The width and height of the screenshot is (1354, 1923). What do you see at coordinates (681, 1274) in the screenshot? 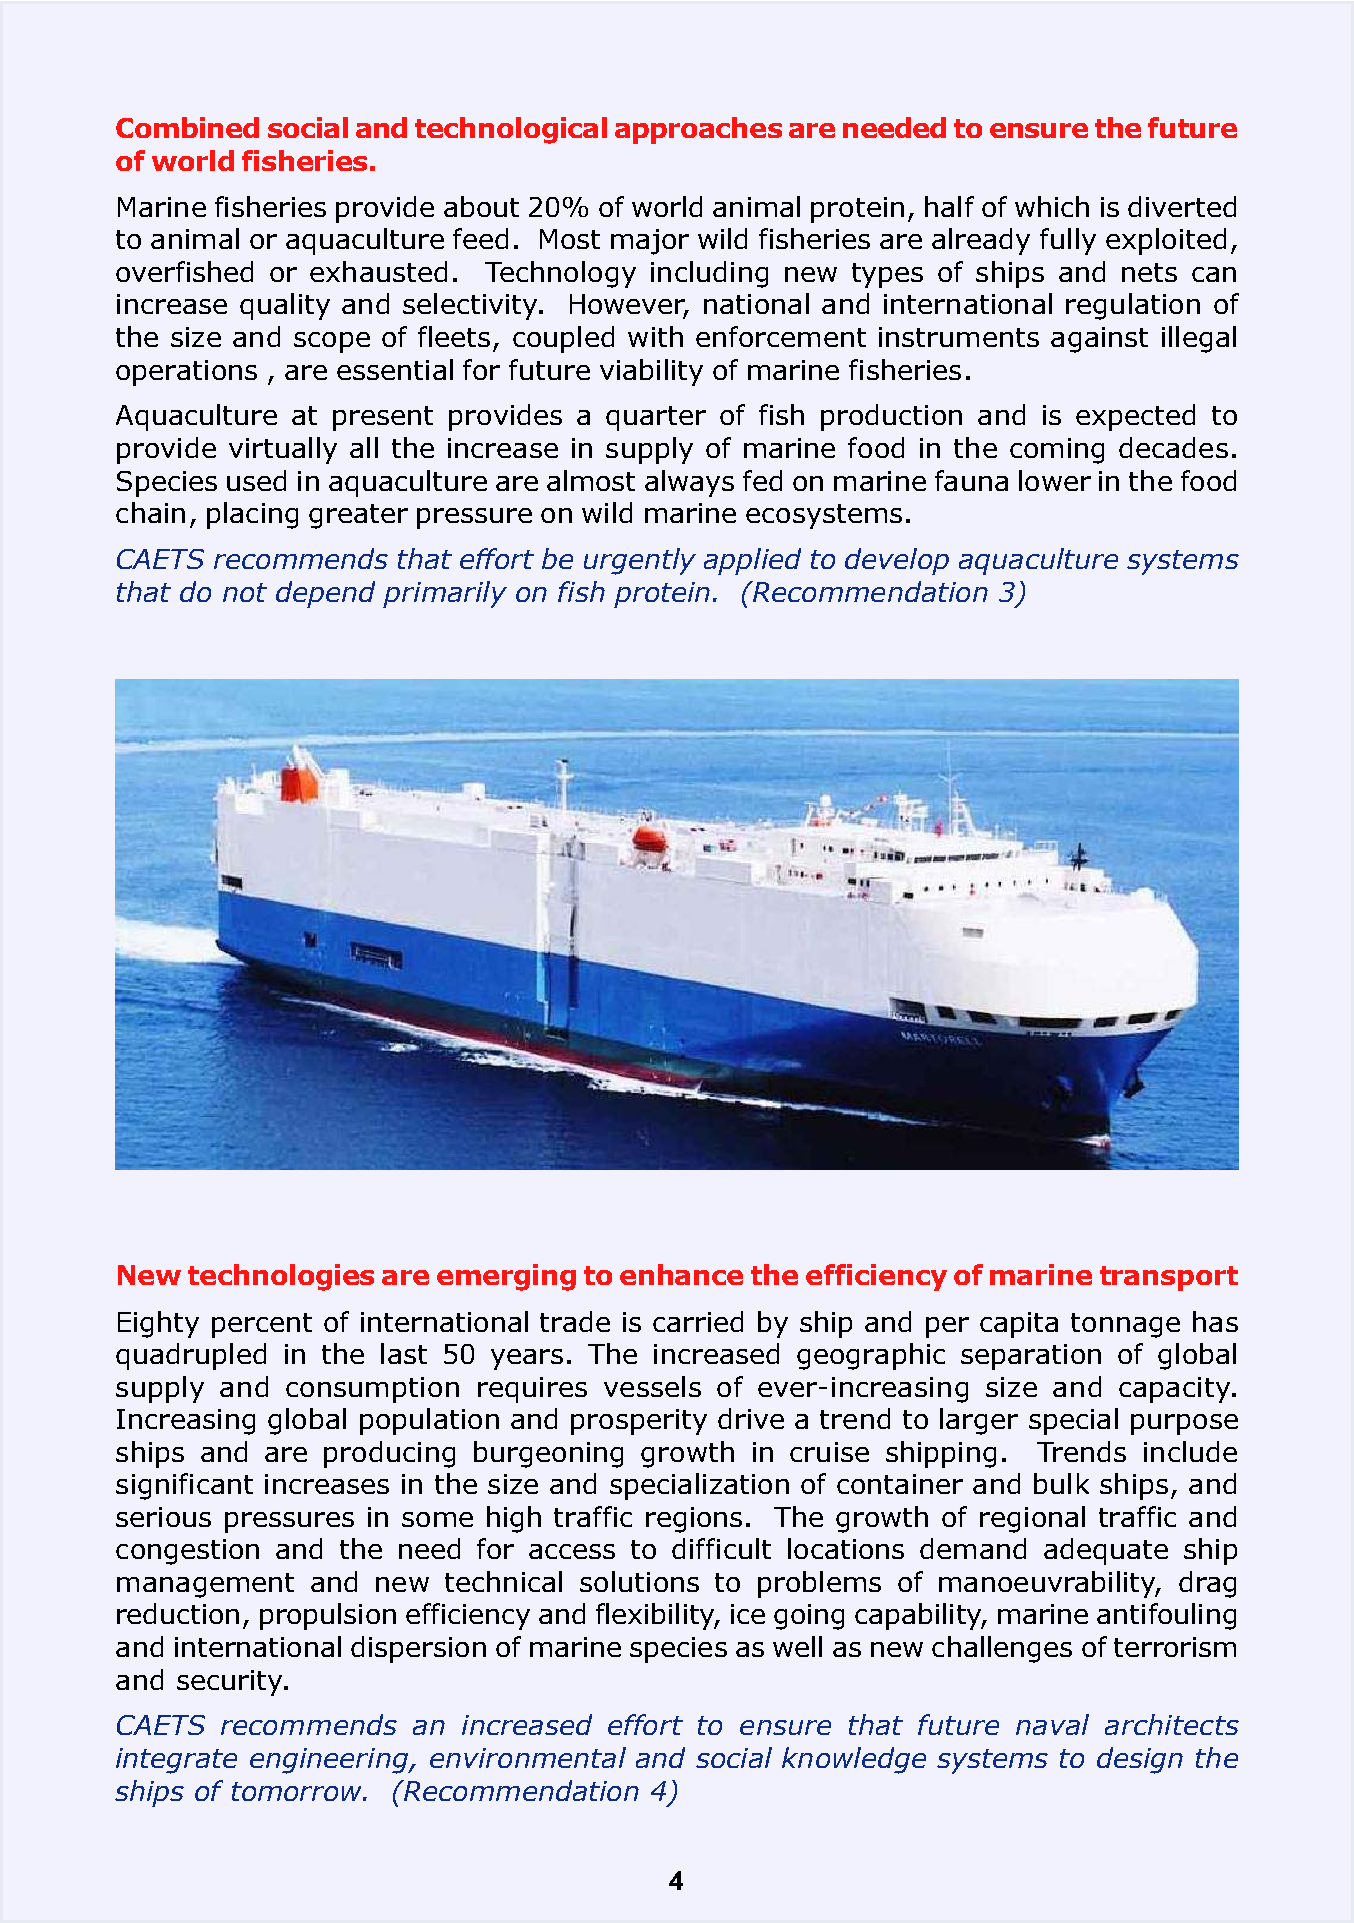
I see `enhance` at bounding box center [681, 1274].
